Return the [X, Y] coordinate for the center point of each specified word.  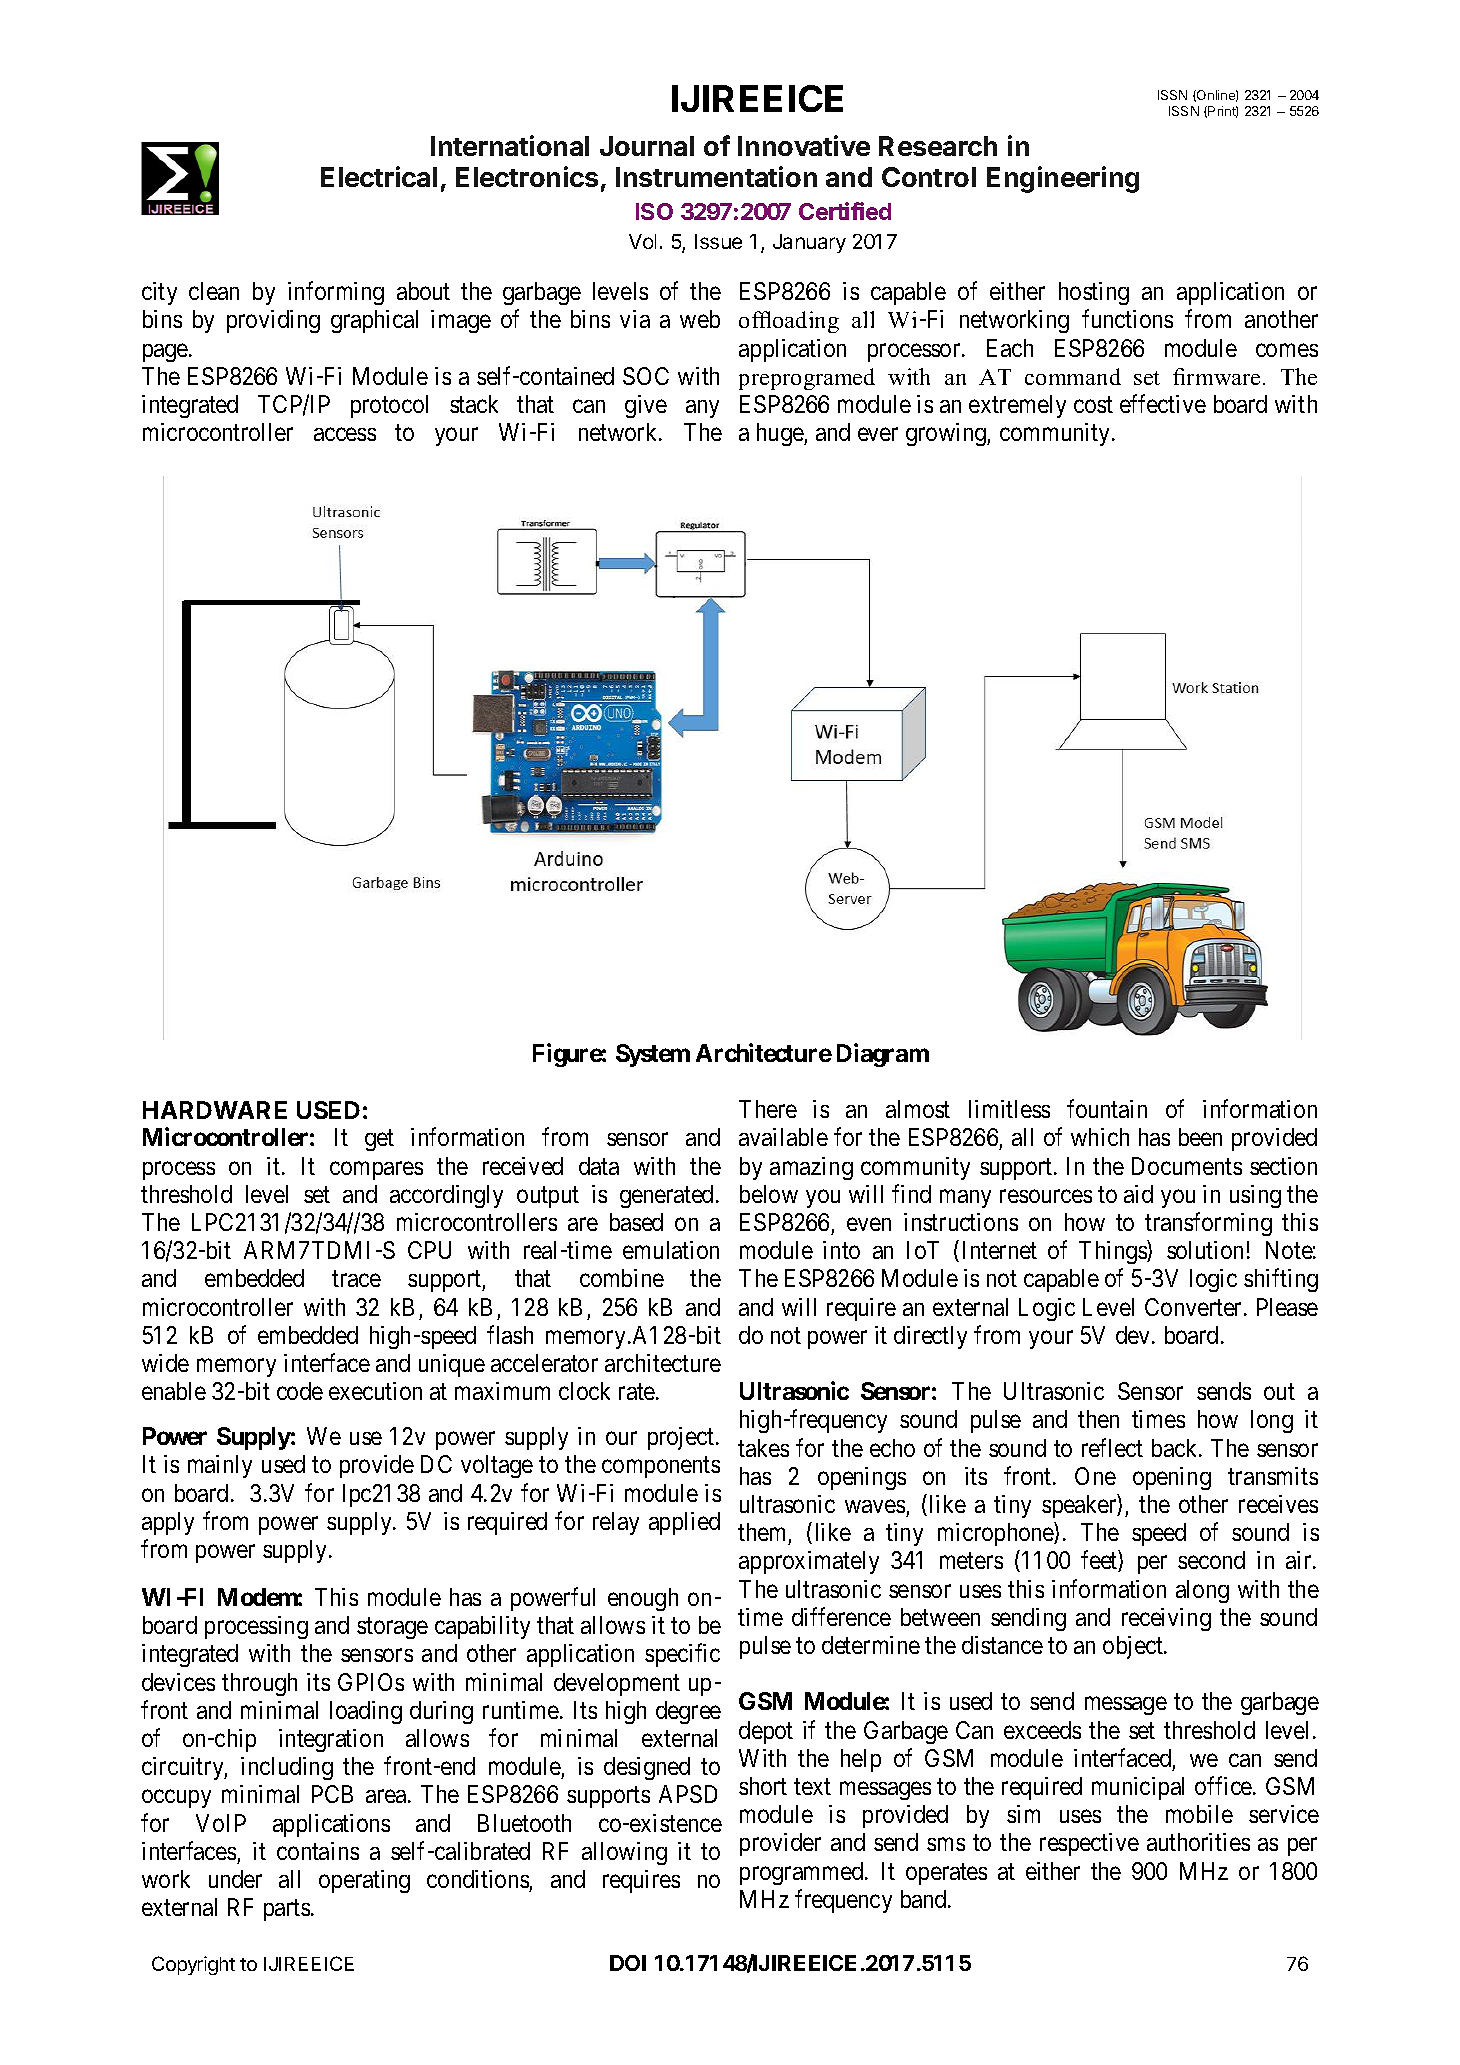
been [1200, 1137]
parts [287, 1910]
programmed [803, 1873]
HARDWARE [215, 1110]
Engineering [1063, 179]
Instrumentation [716, 176]
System [653, 1055]
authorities [1198, 1842]
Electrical [379, 176]
